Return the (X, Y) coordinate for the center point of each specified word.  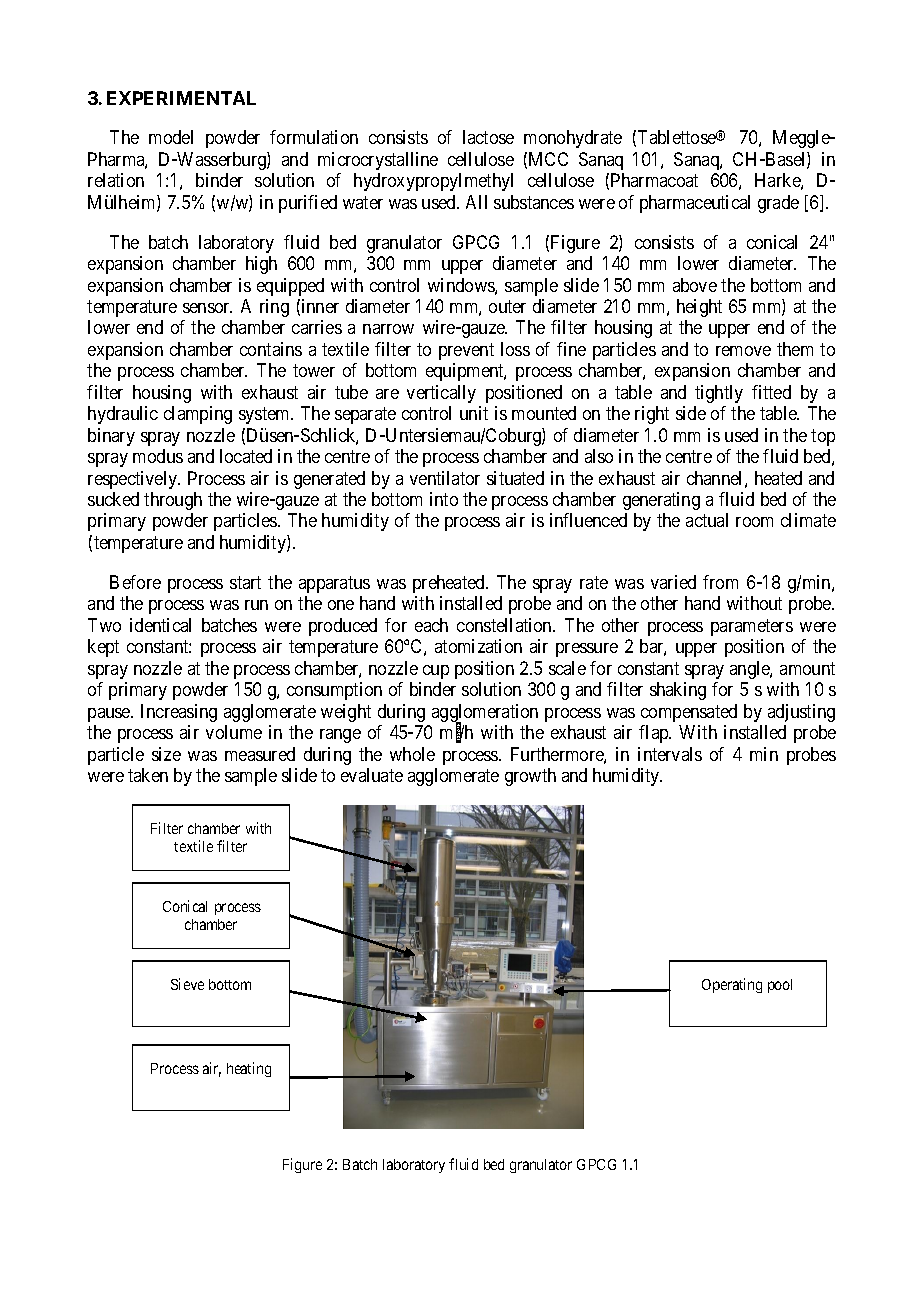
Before (135, 582)
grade (778, 204)
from (720, 582)
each (431, 625)
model (171, 137)
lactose (488, 137)
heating (249, 1069)
